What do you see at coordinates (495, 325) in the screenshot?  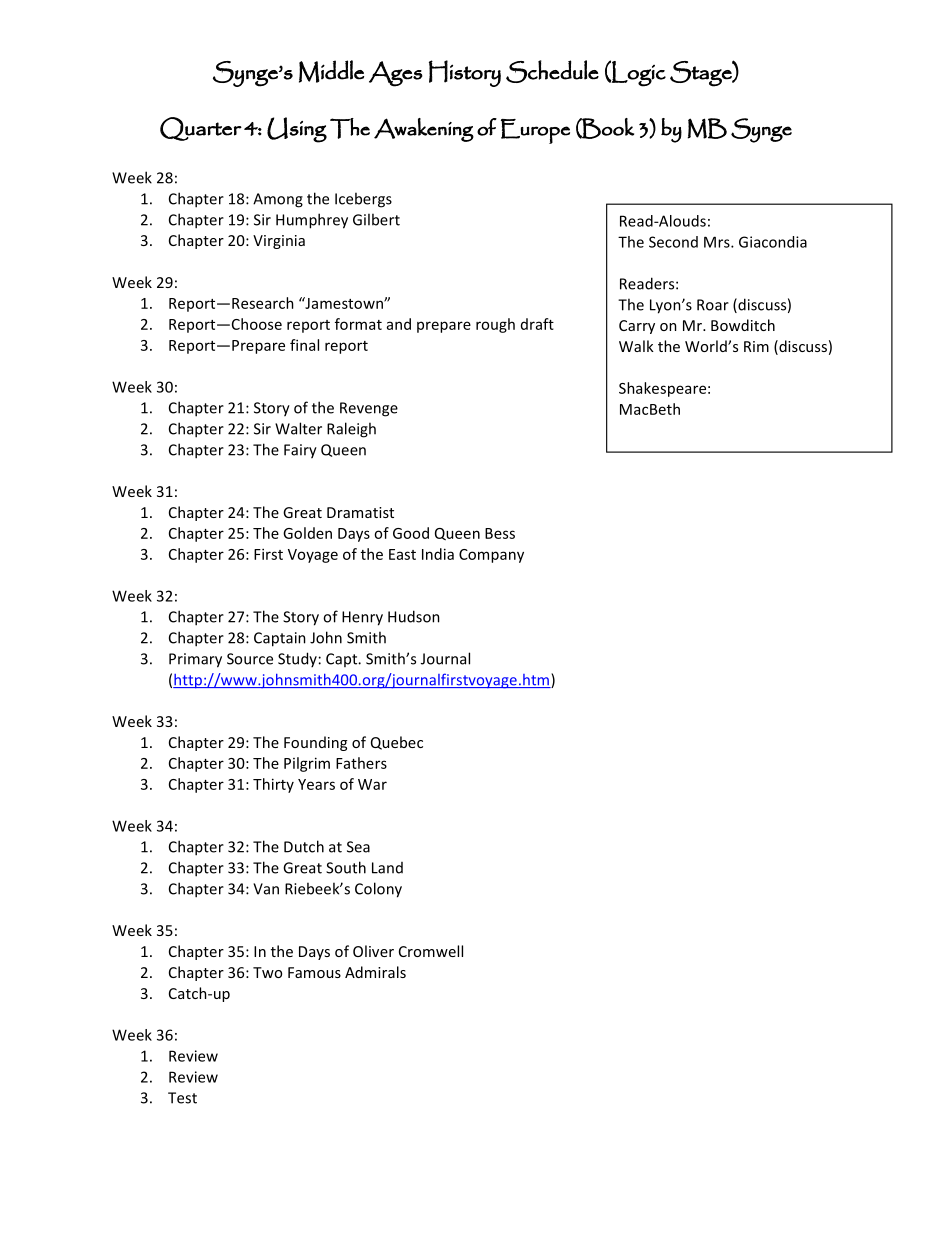 I see `rough` at bounding box center [495, 325].
